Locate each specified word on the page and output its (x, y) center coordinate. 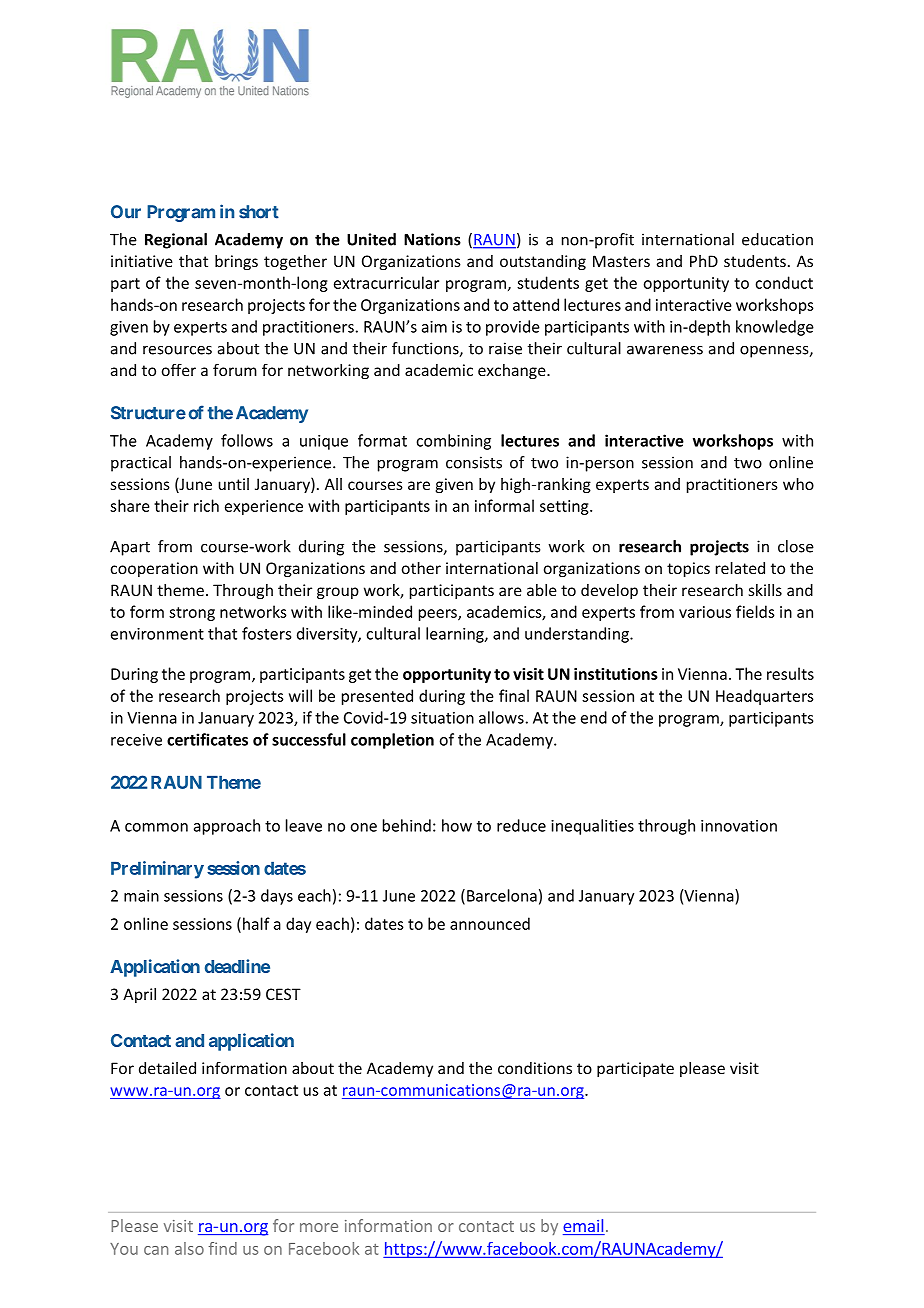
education (777, 239)
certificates (207, 739)
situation (442, 718)
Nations (432, 239)
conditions (535, 1068)
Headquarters (765, 697)
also (189, 1248)
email (584, 1227)
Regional (176, 241)
